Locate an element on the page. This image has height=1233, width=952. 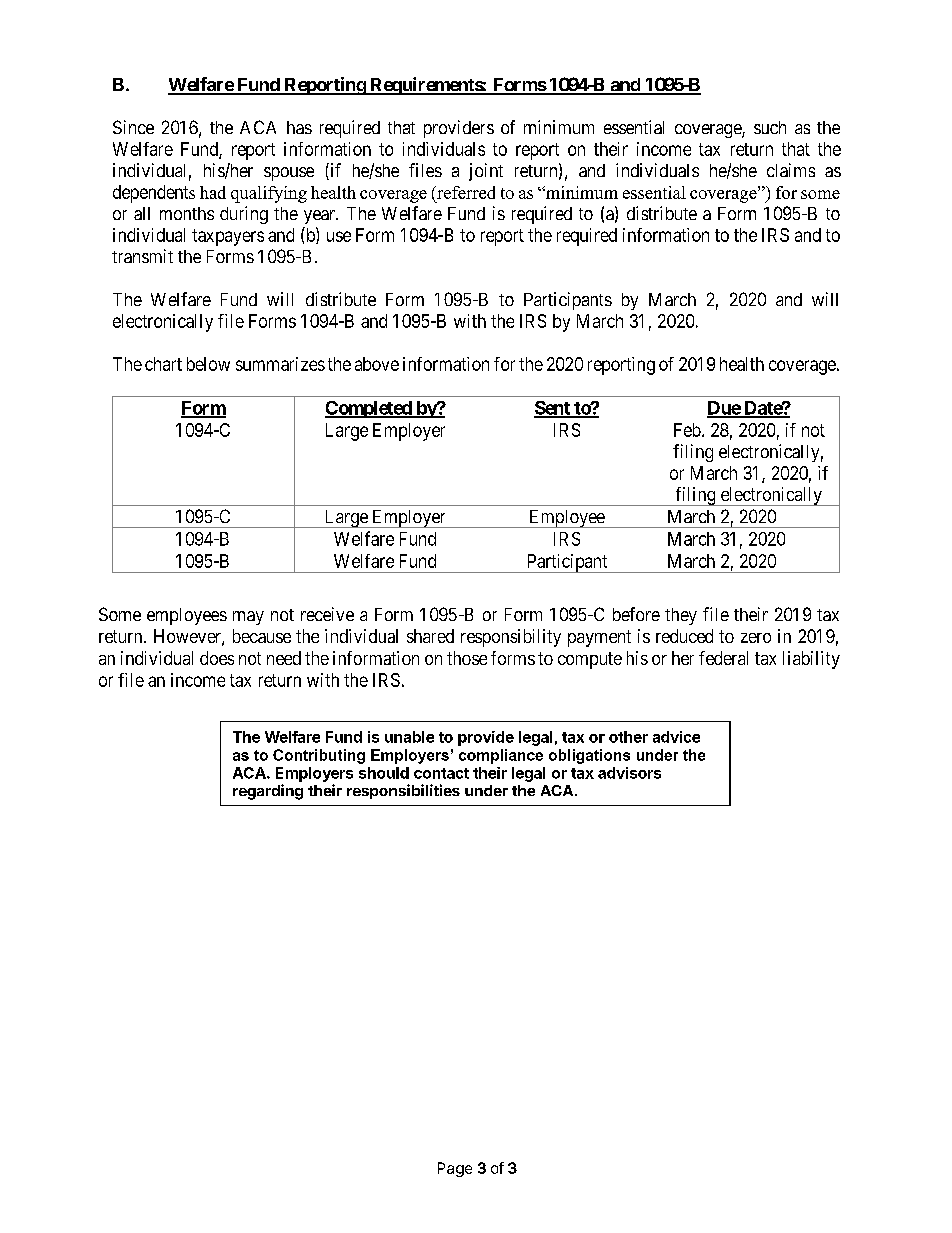
those is located at coordinates (467, 658).
